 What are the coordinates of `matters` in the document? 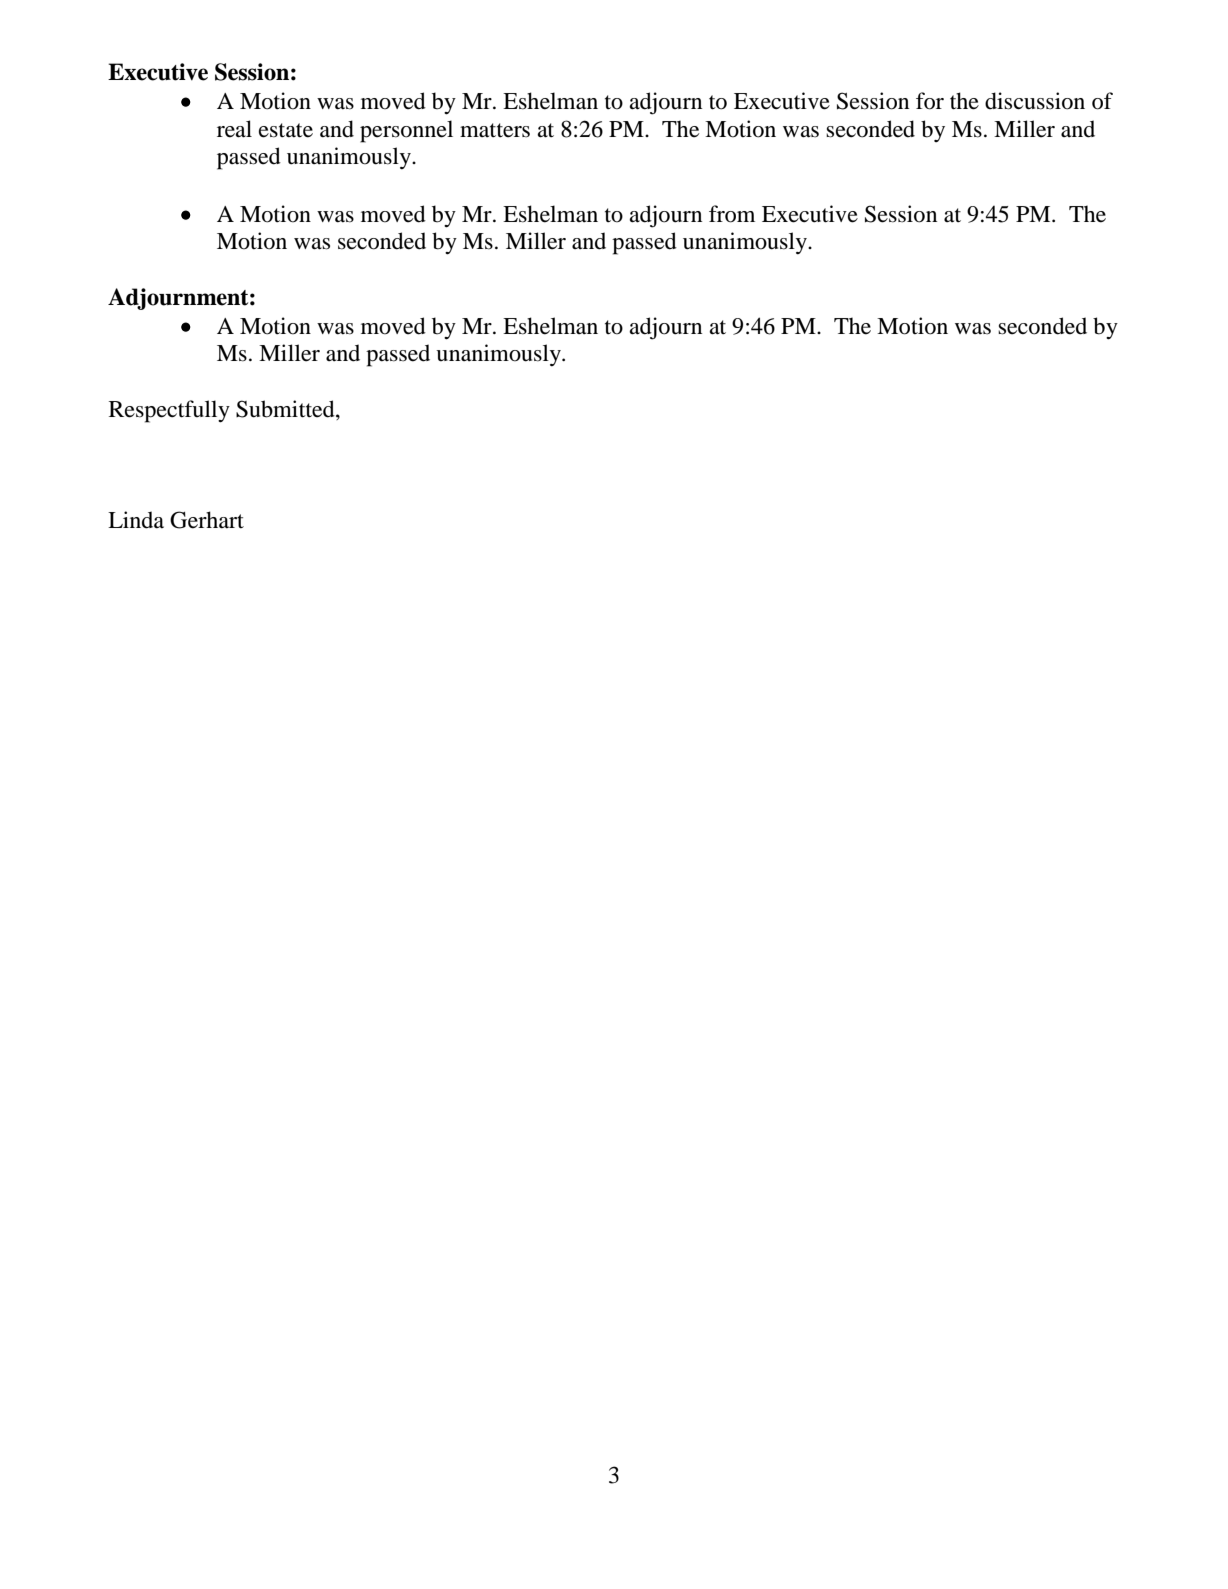 It's located at (495, 130).
